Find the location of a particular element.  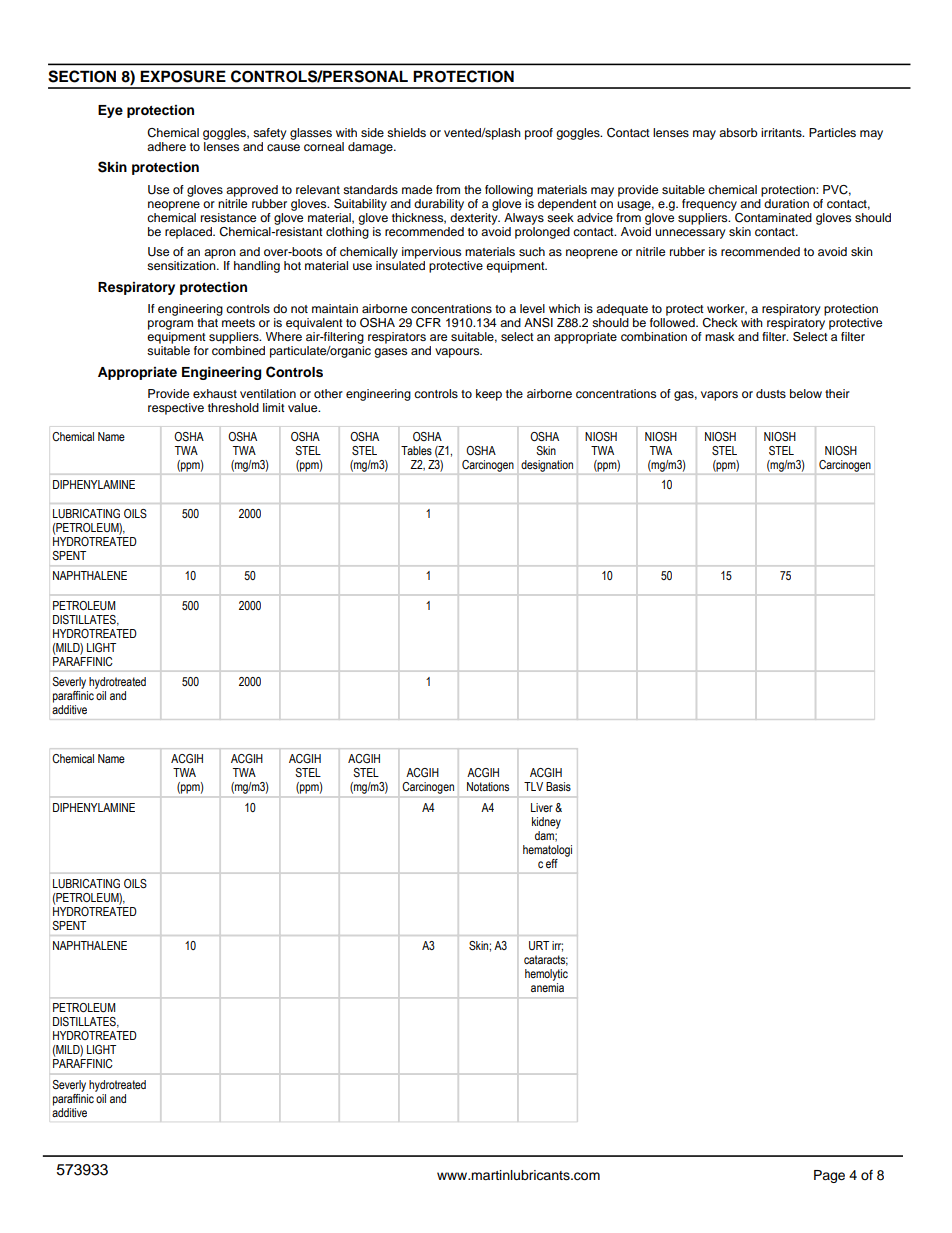

shields is located at coordinates (406, 132).
